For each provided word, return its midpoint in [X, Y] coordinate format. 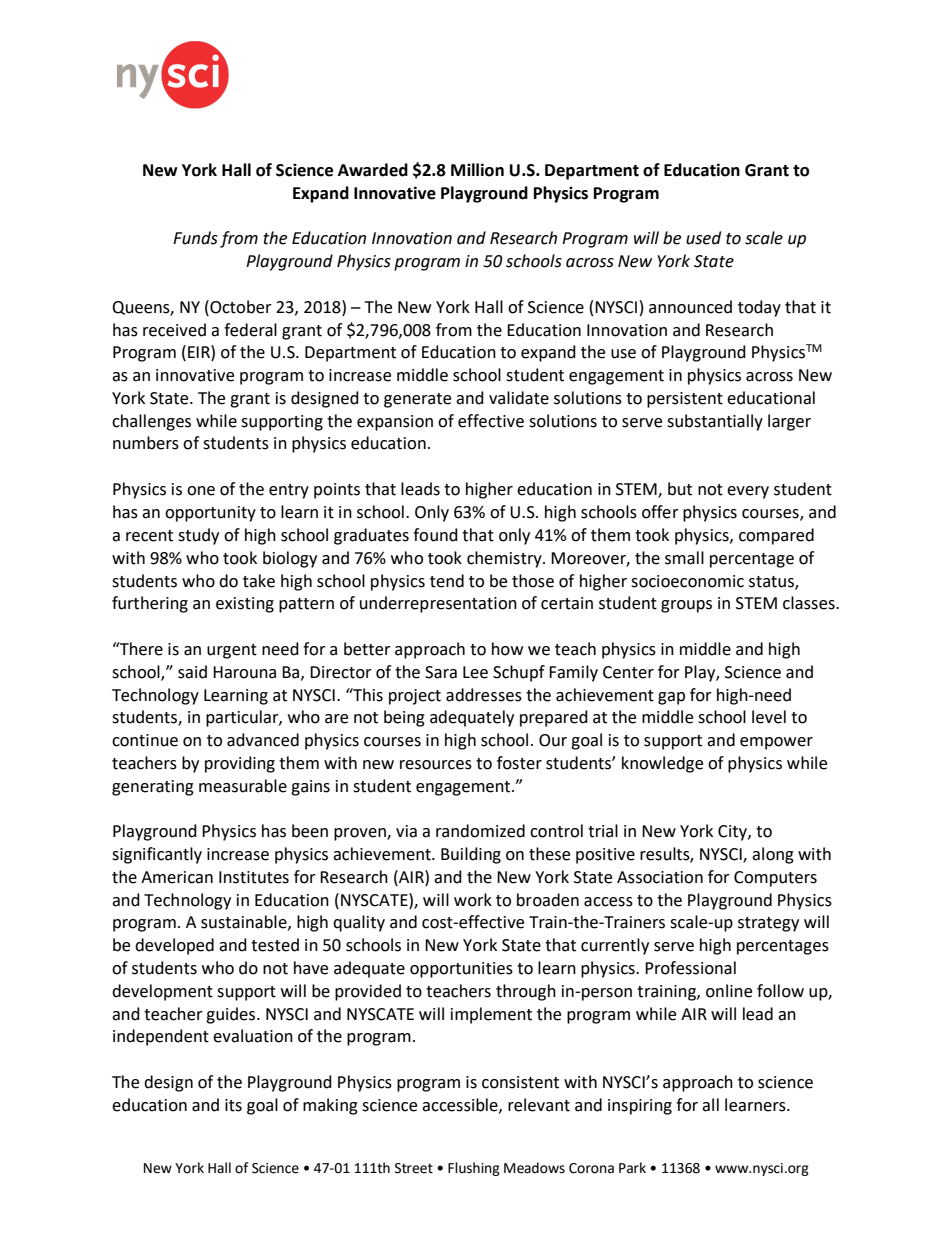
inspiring [640, 1107]
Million [477, 170]
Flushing [474, 1169]
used [703, 238]
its [233, 1105]
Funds [195, 238]
